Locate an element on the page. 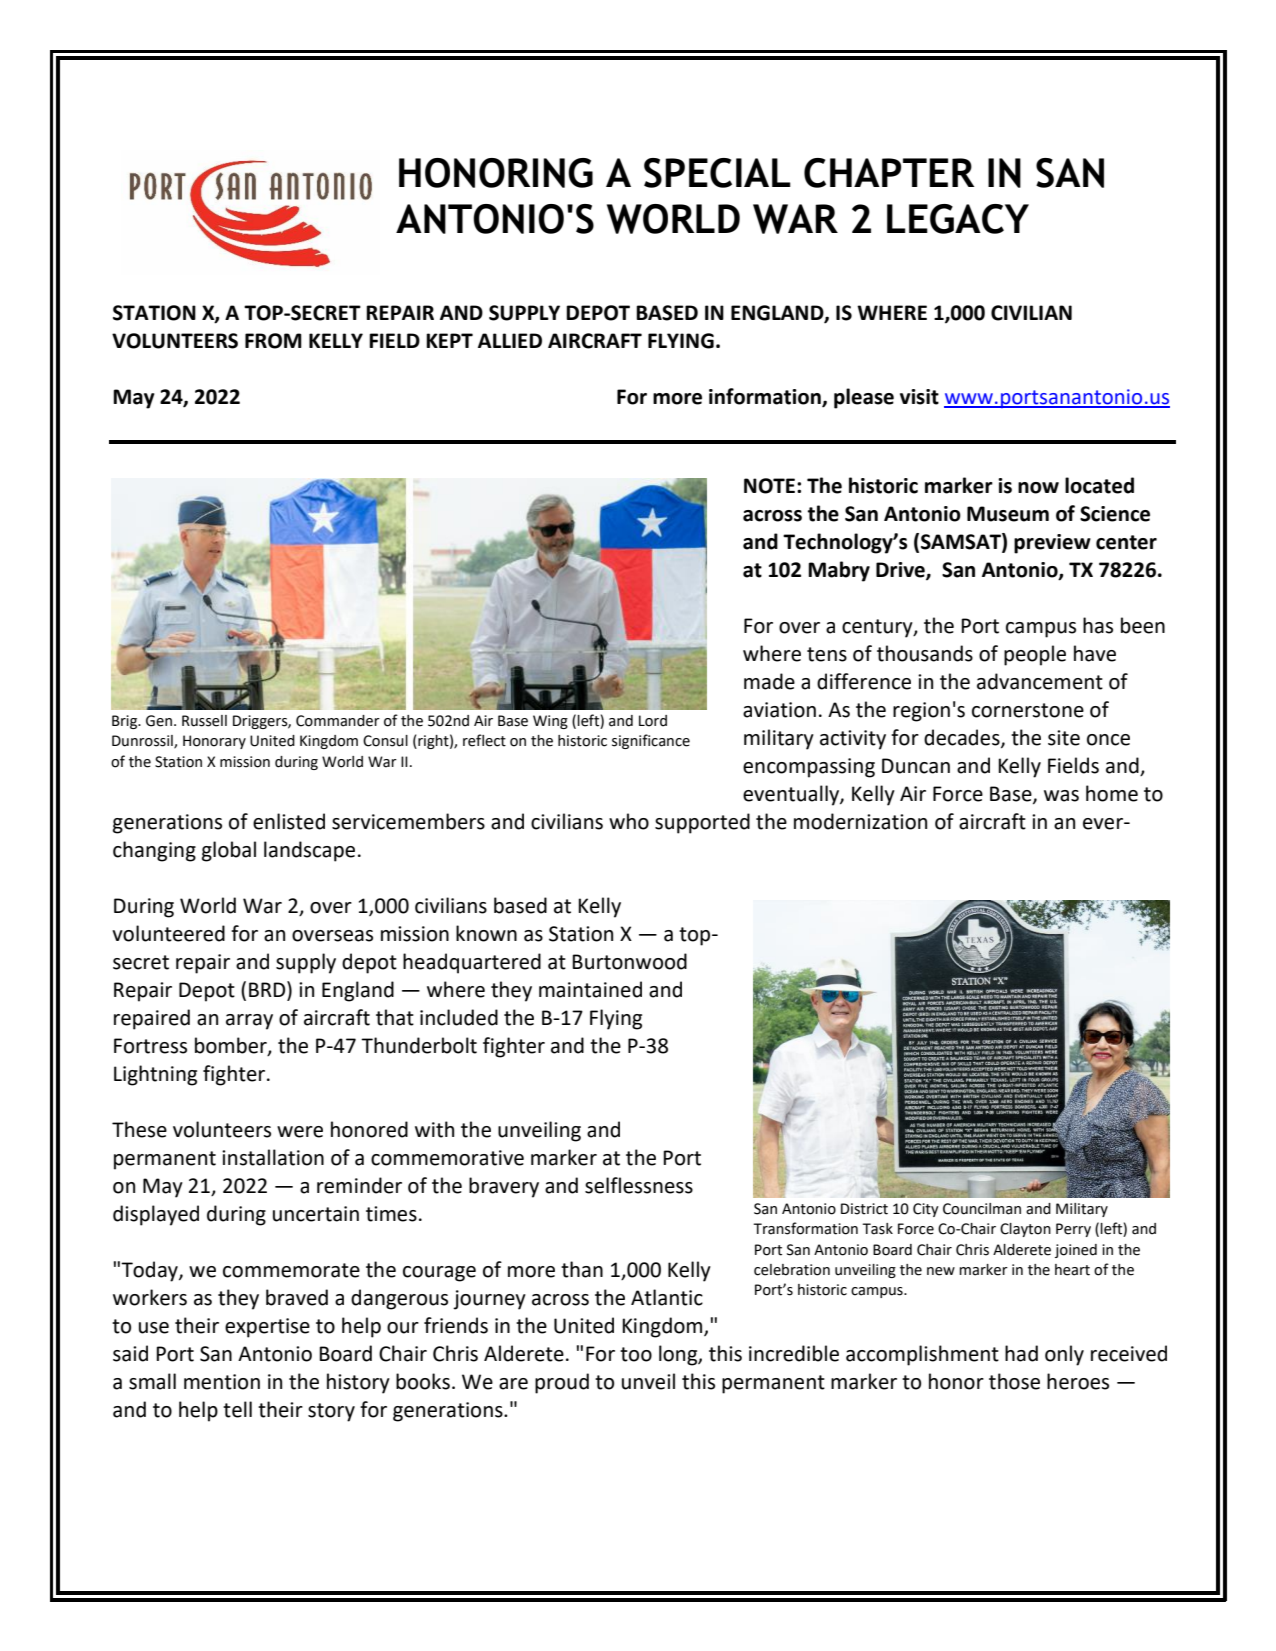  LEGACY is located at coordinates (958, 219).
